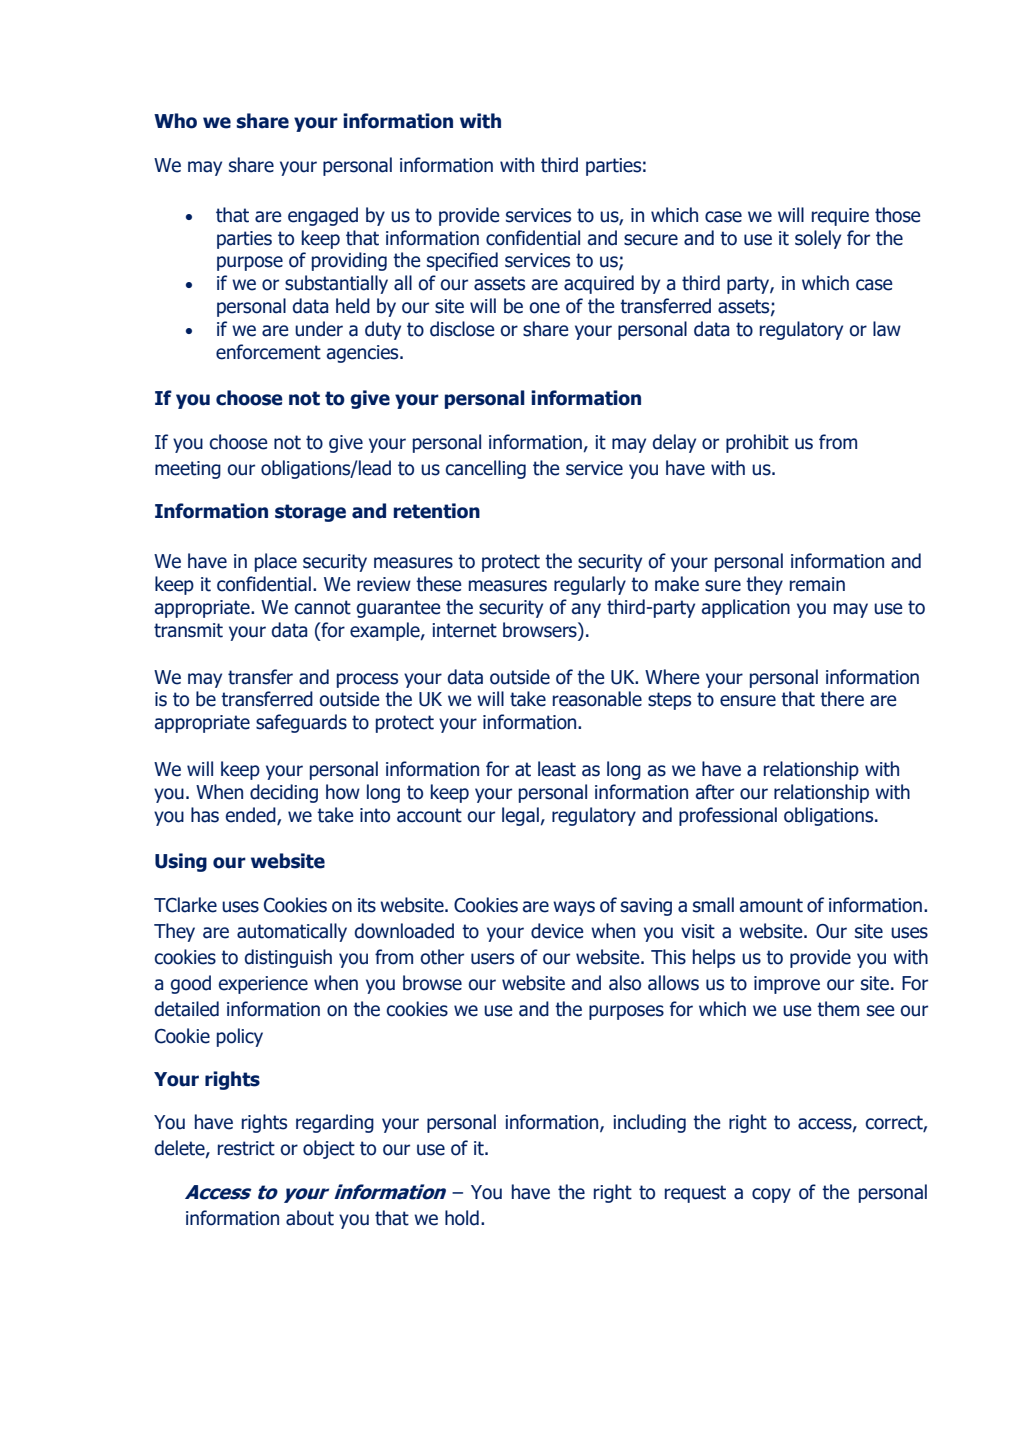 The image size is (1021, 1444). I want to click on prohibit, so click(757, 443).
